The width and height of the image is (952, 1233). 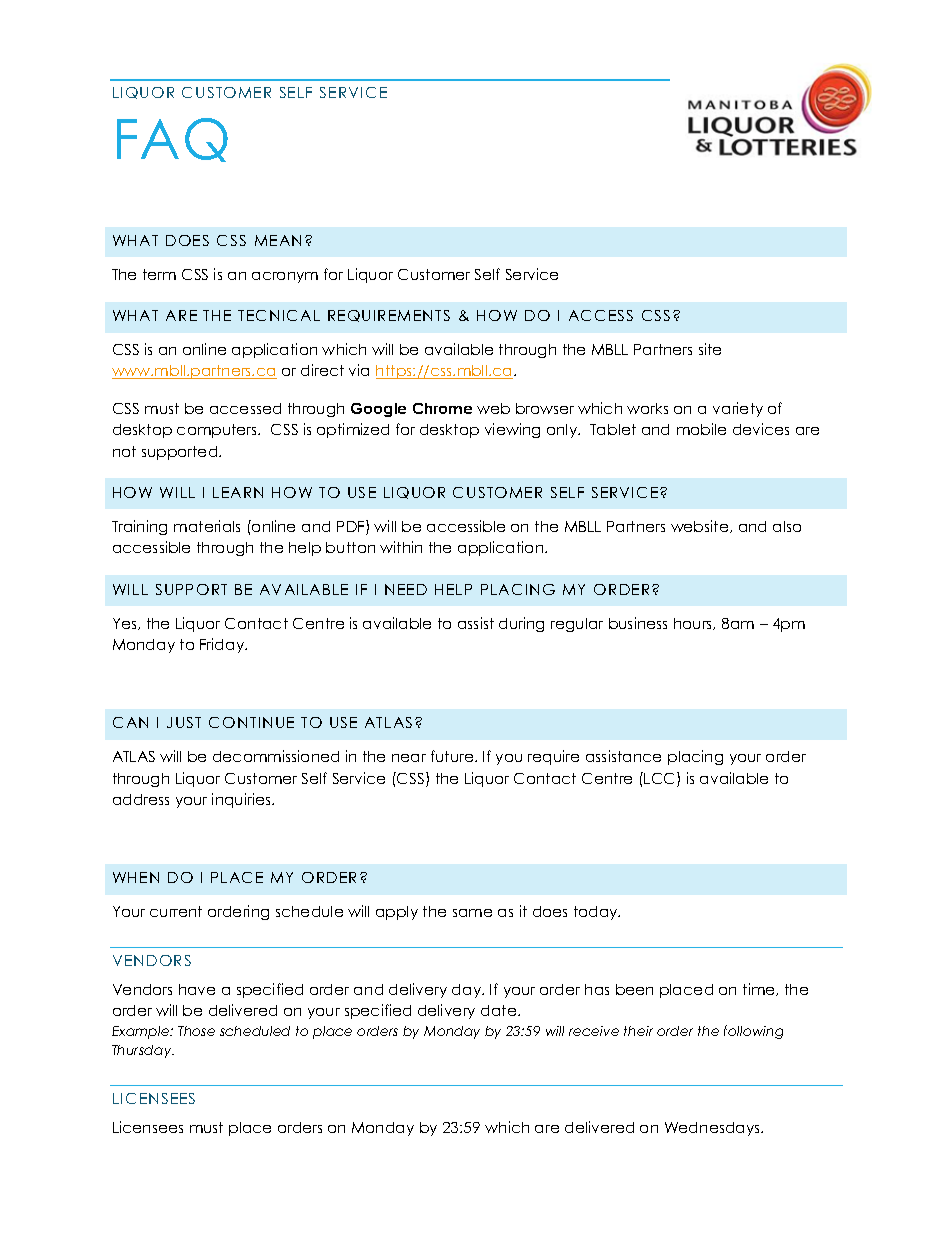 I want to click on JUST, so click(x=184, y=722).
